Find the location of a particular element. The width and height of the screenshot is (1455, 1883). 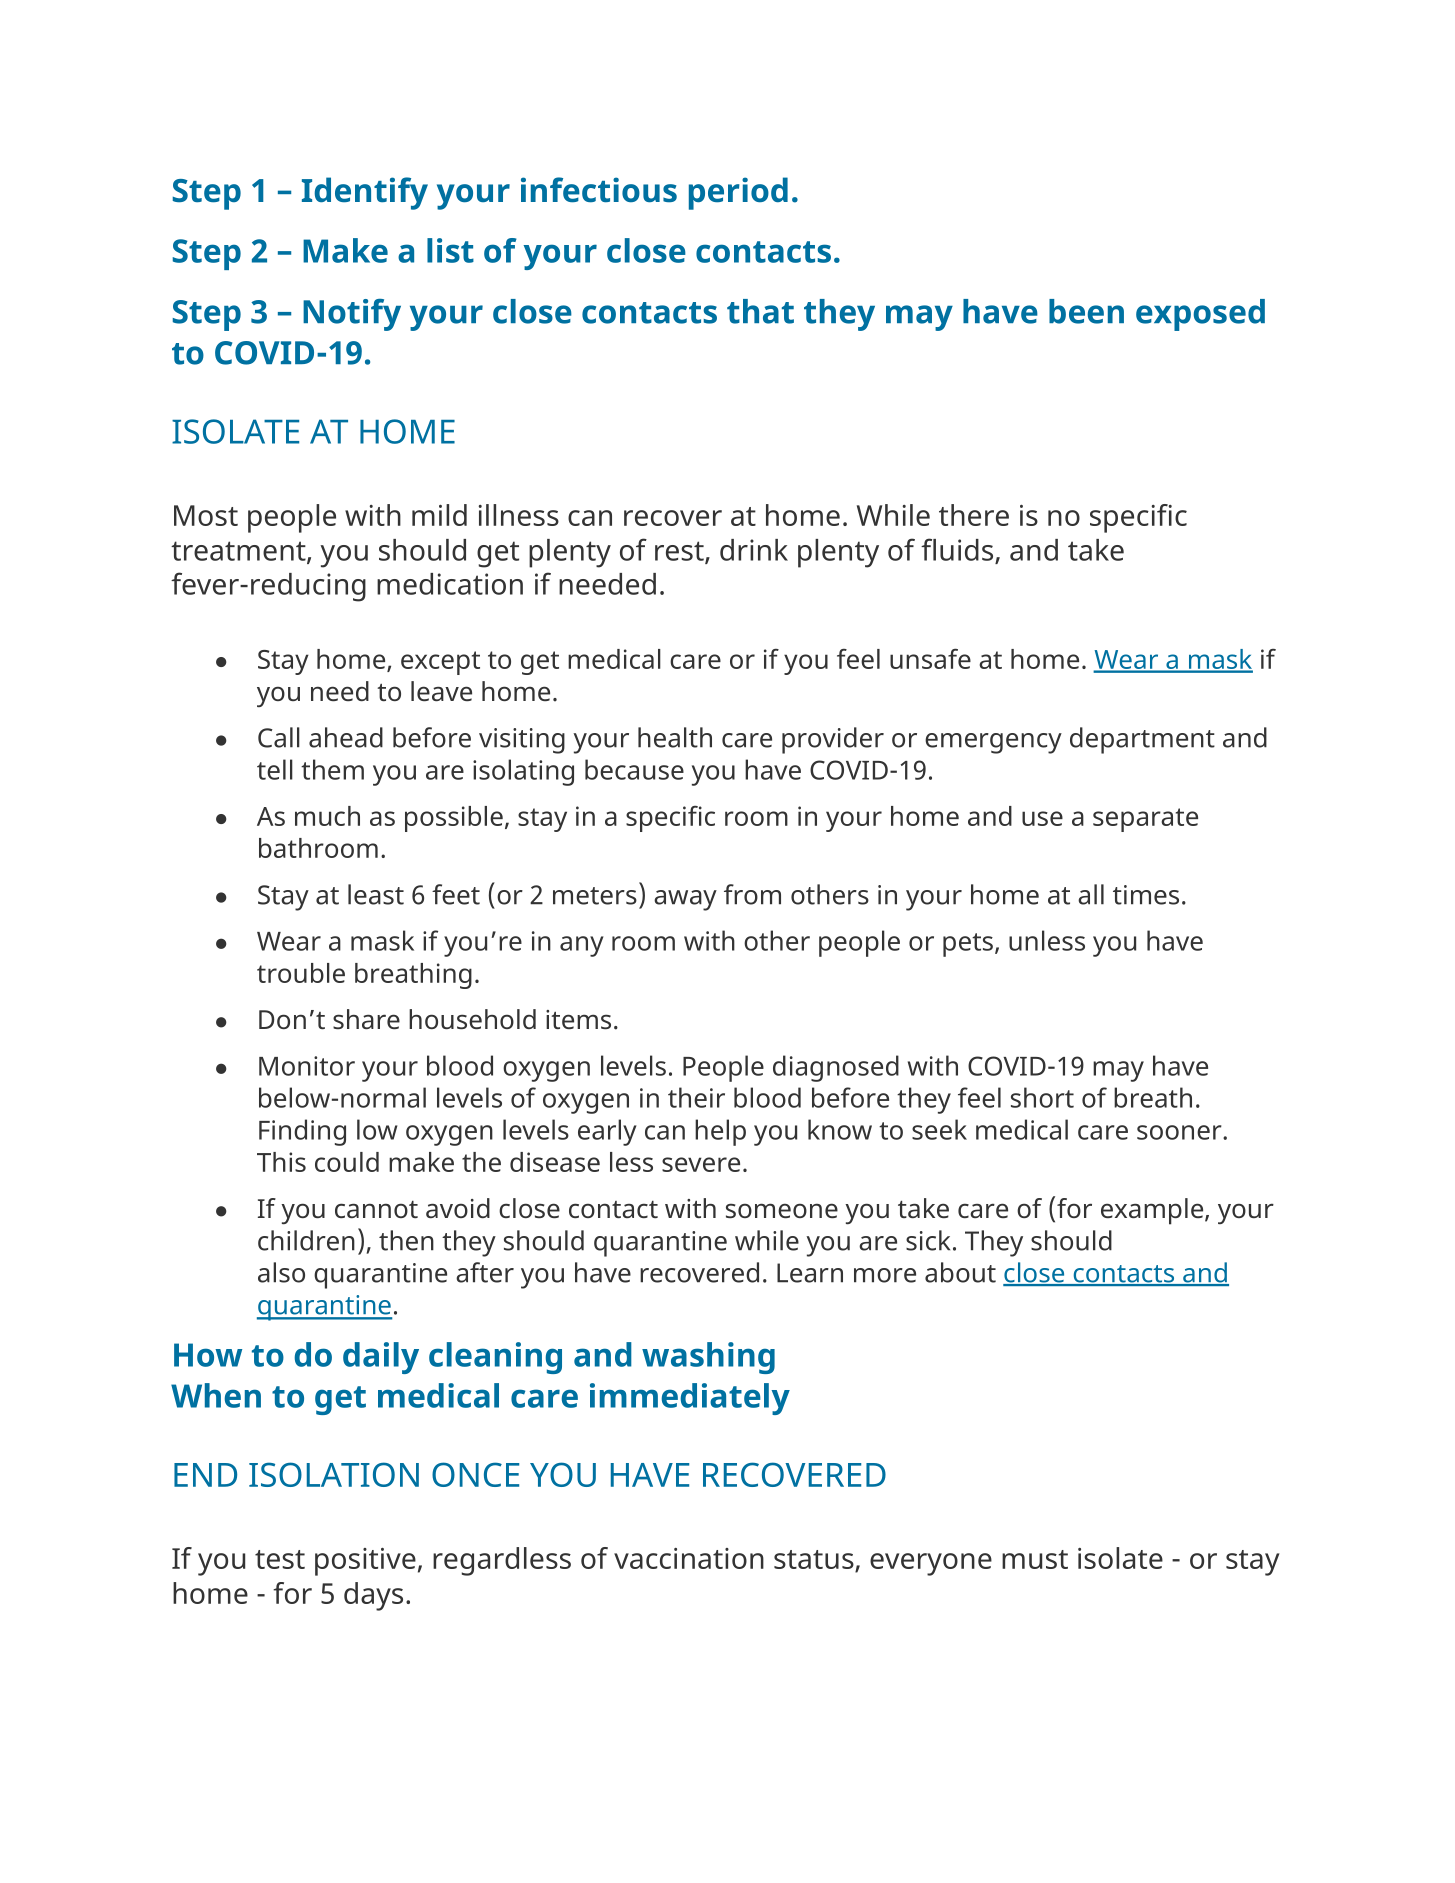

least is located at coordinates (376, 894).
